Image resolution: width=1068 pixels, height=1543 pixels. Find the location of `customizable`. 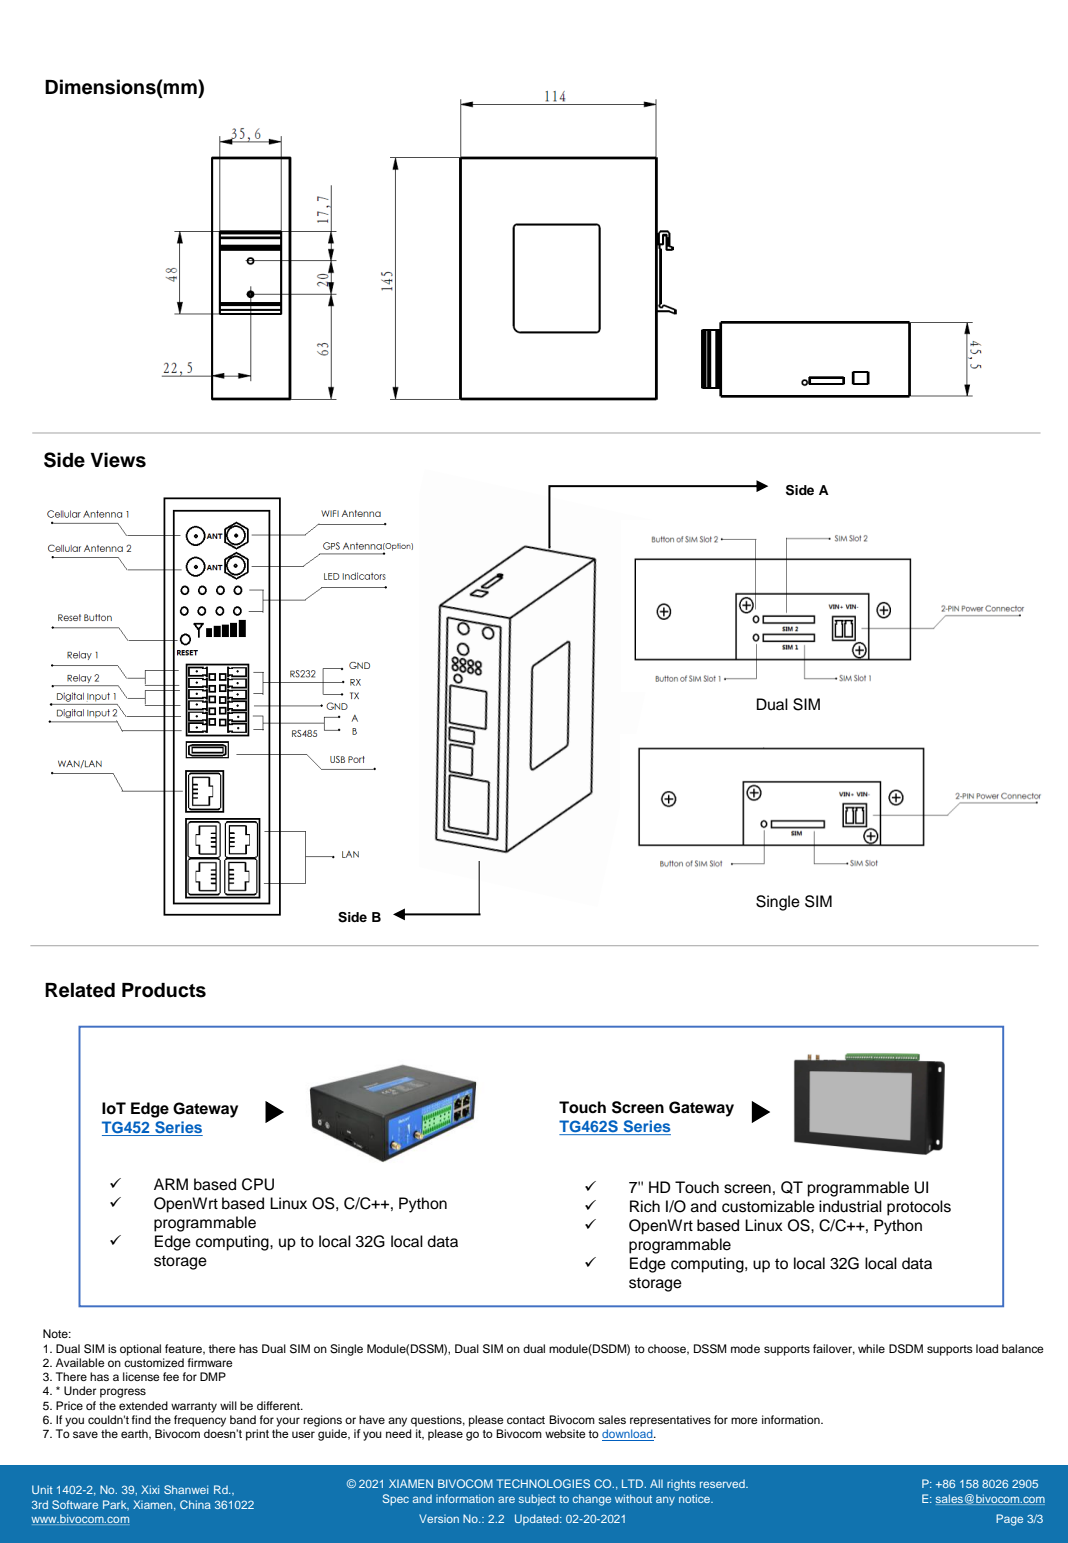

customizable is located at coordinates (768, 1206).
